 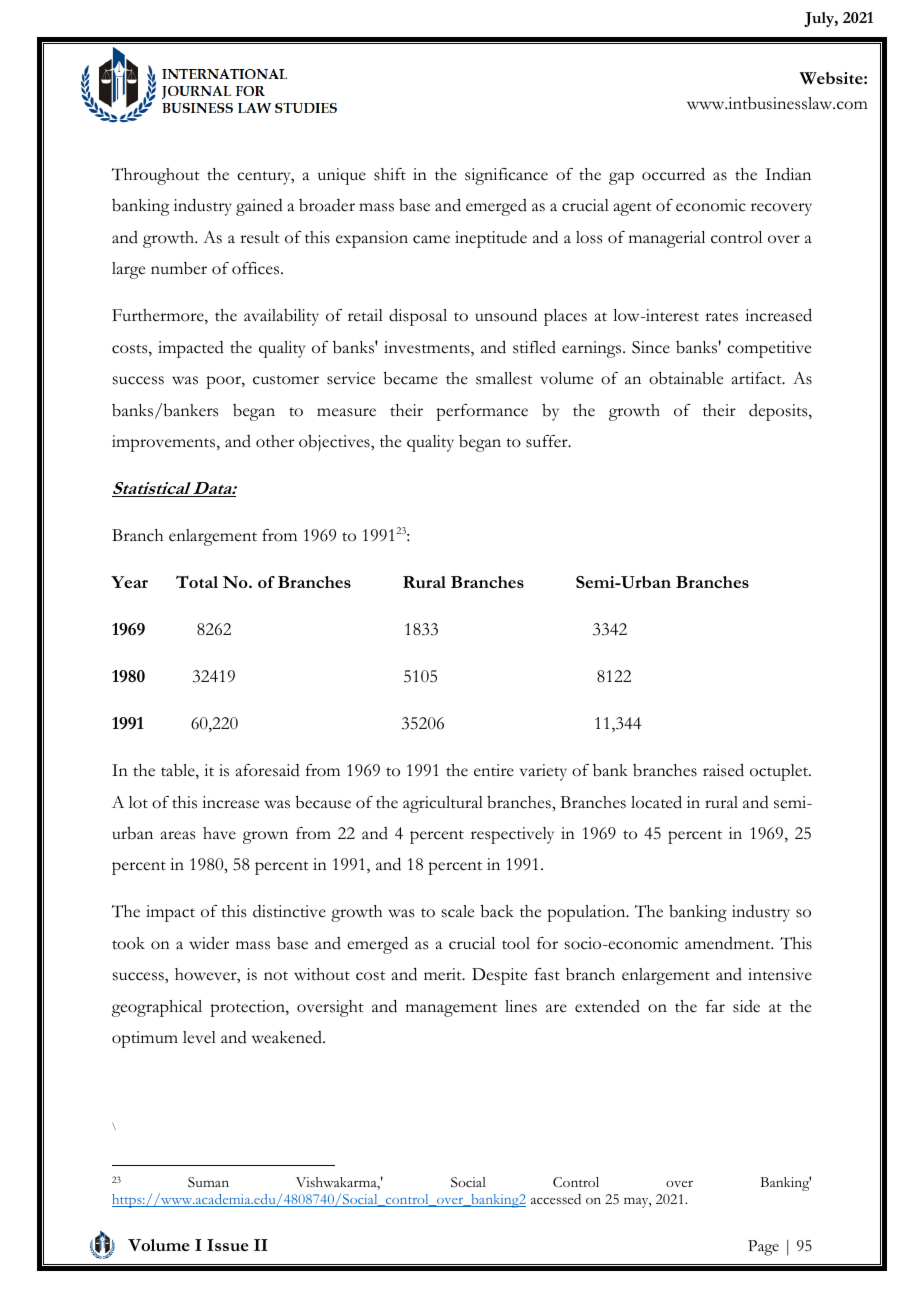 What do you see at coordinates (673, 174) in the screenshot?
I see `occurred` at bounding box center [673, 174].
